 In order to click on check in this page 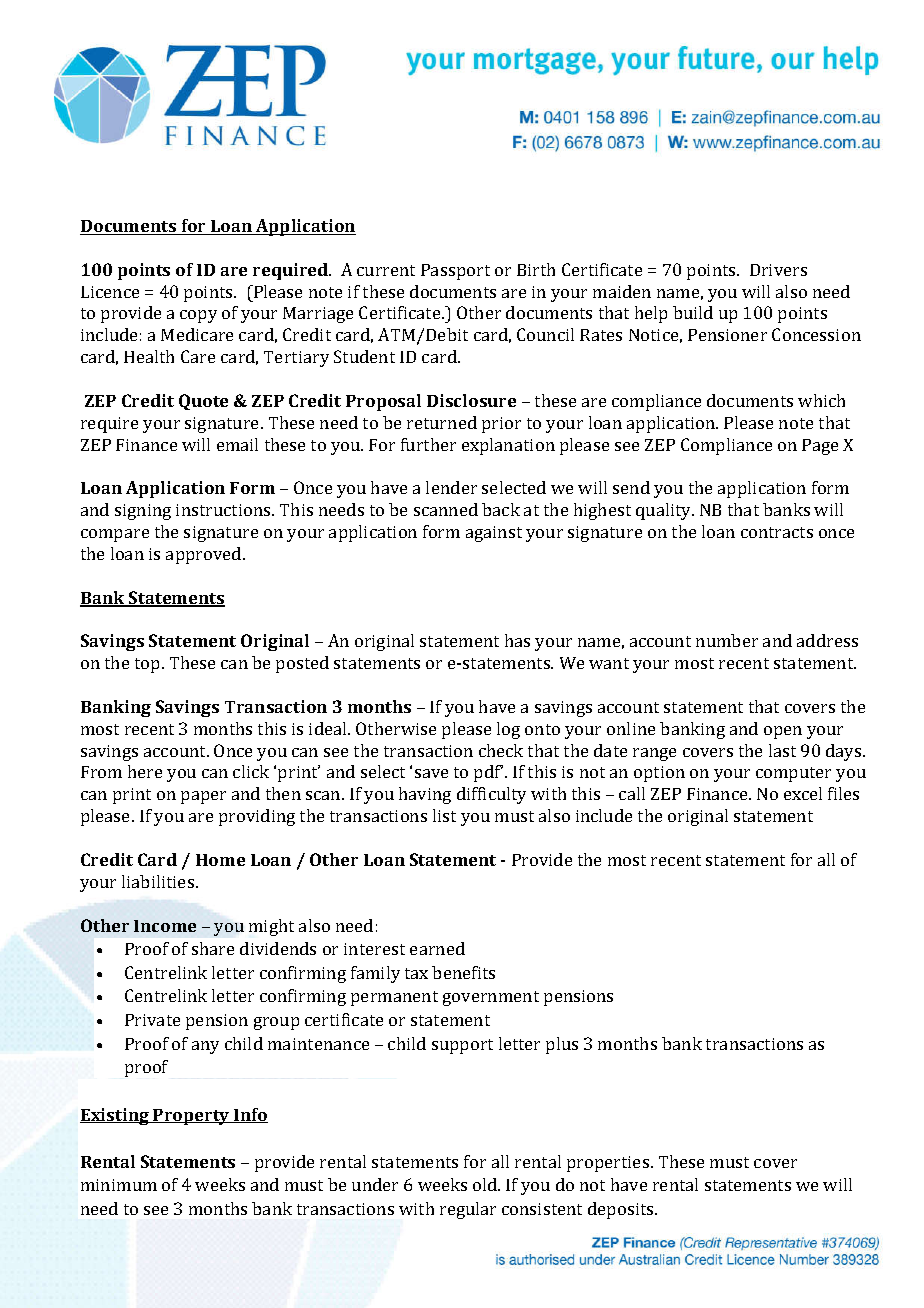, I will do `click(501, 750)`.
